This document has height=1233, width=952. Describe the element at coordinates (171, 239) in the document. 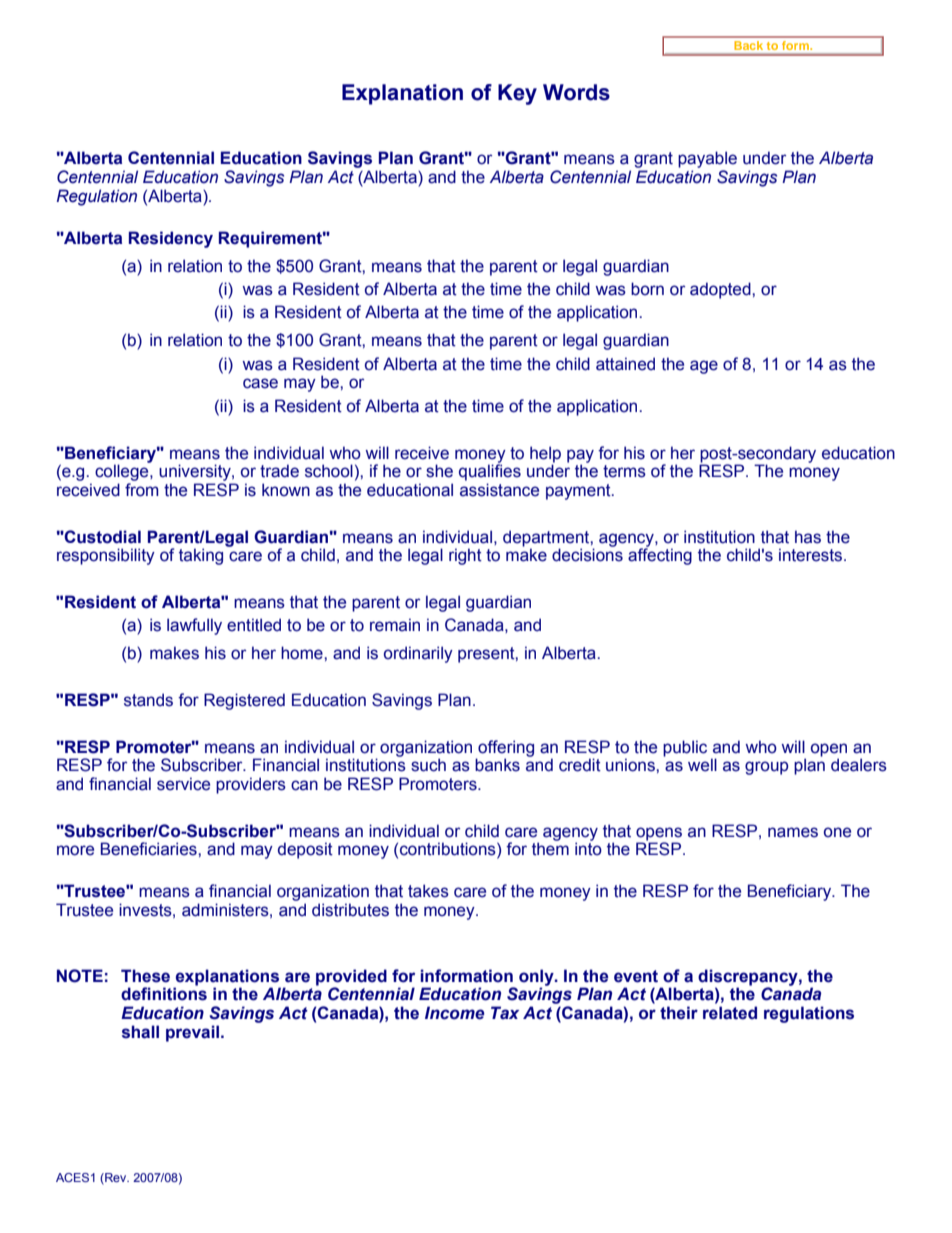

I see `Residency` at that location.
